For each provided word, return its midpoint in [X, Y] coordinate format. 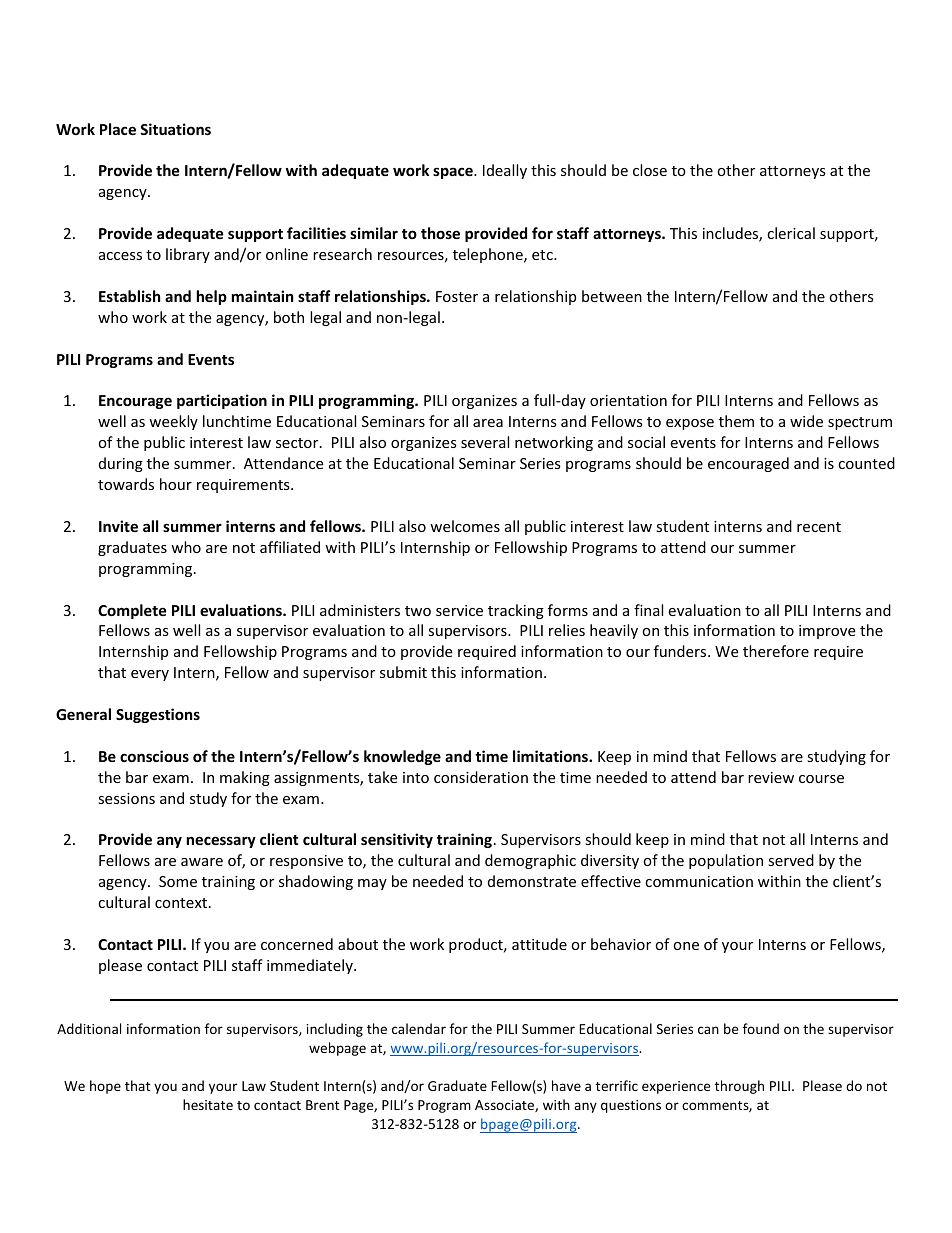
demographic [530, 861]
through [739, 1087]
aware [202, 862]
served [791, 860]
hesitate [208, 1104]
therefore [776, 651]
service [459, 610]
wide [806, 421]
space [454, 173]
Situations [175, 129]
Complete [132, 611]
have [566, 1085]
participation [222, 401]
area [488, 423]
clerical [791, 233]
